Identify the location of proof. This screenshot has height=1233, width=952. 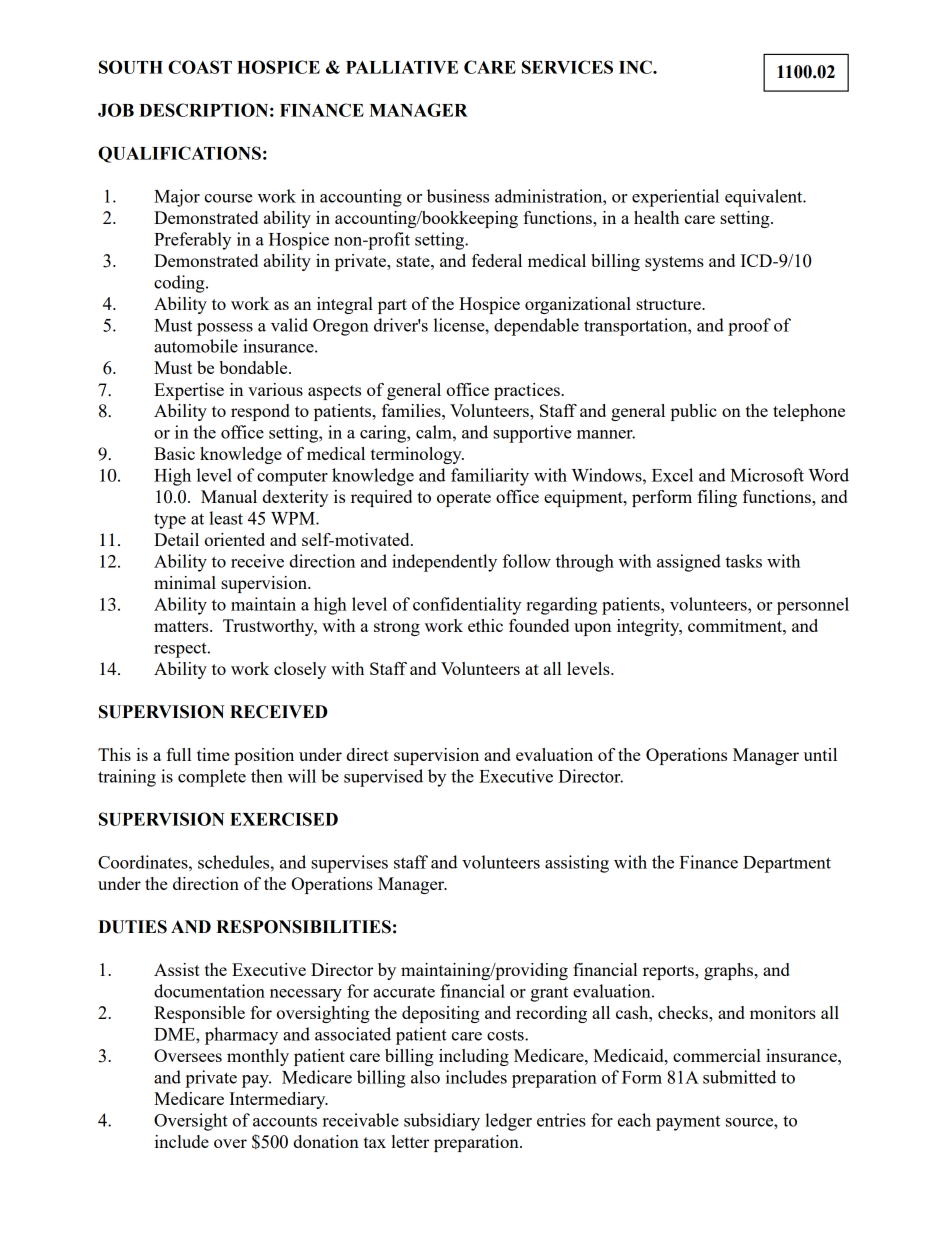
(749, 327).
